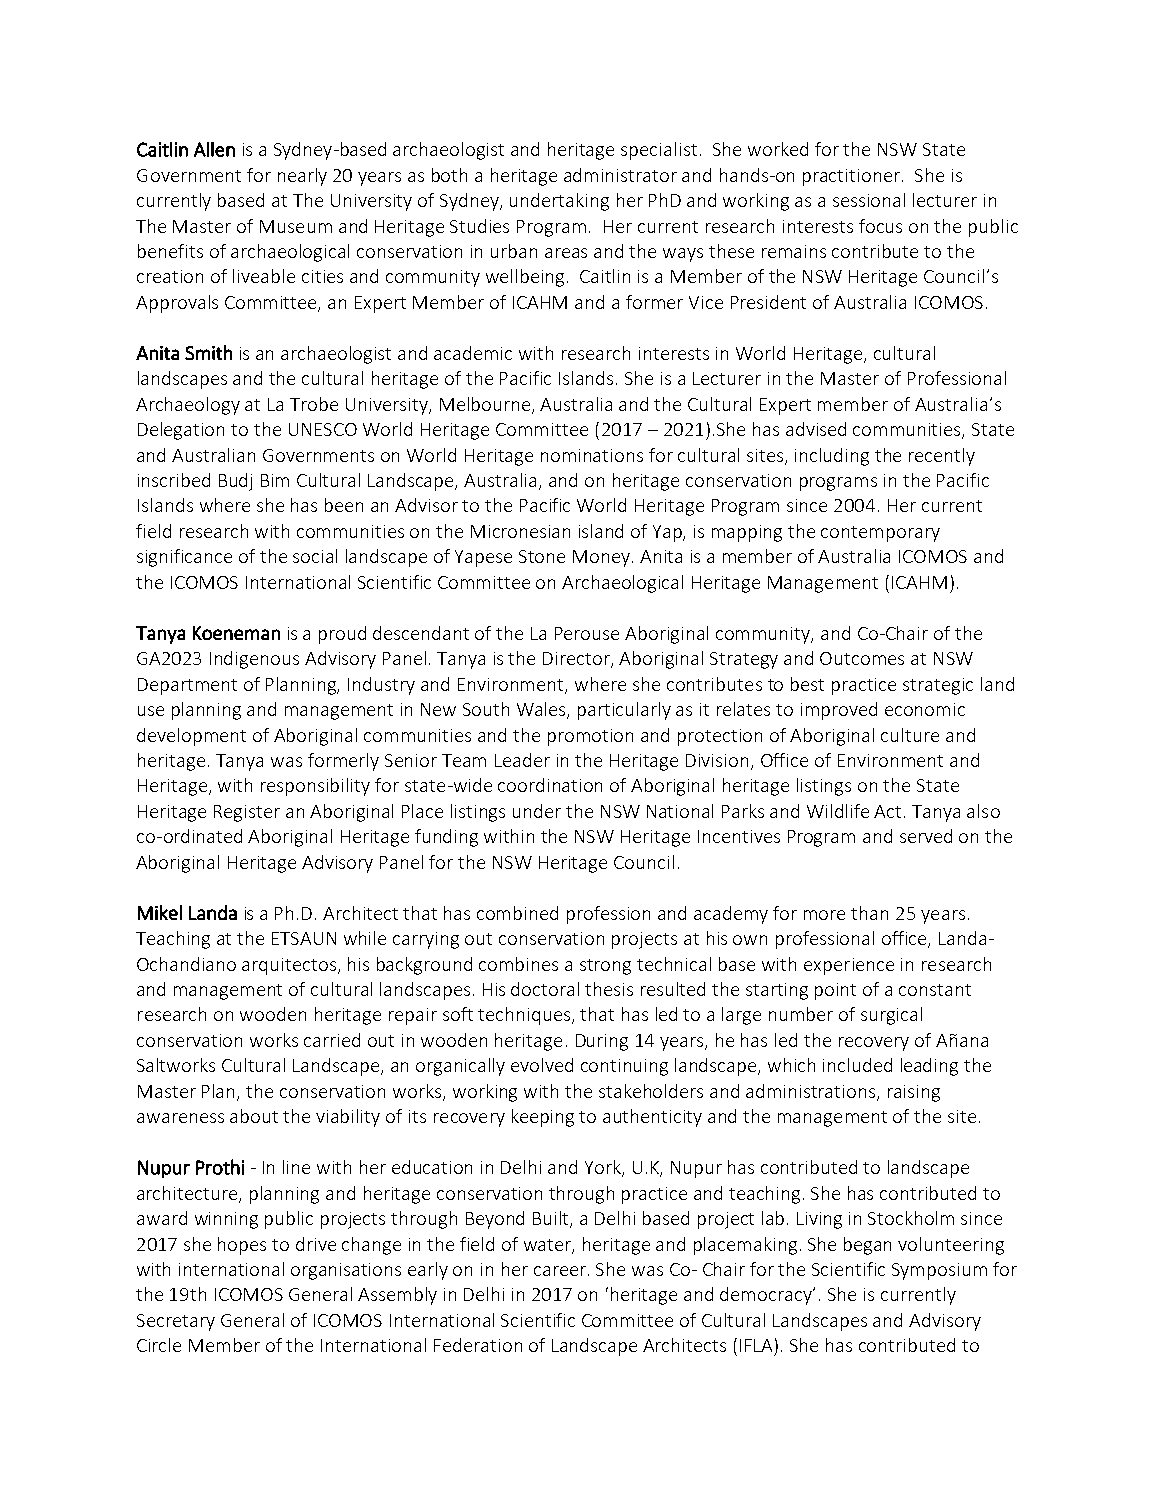  What do you see at coordinates (561, 1271) in the screenshot?
I see `career` at bounding box center [561, 1271].
